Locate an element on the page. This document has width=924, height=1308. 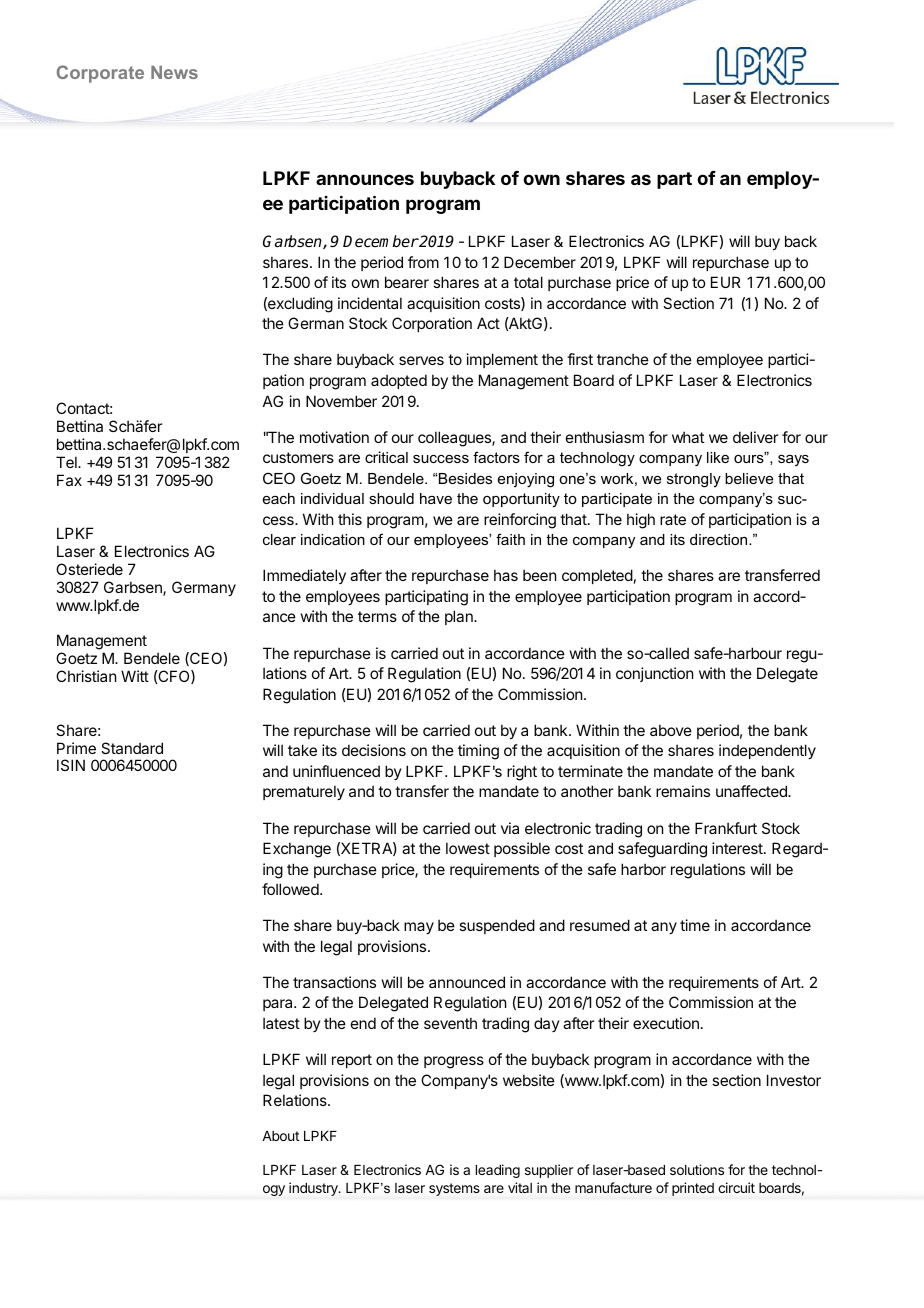
announces is located at coordinates (365, 179).
